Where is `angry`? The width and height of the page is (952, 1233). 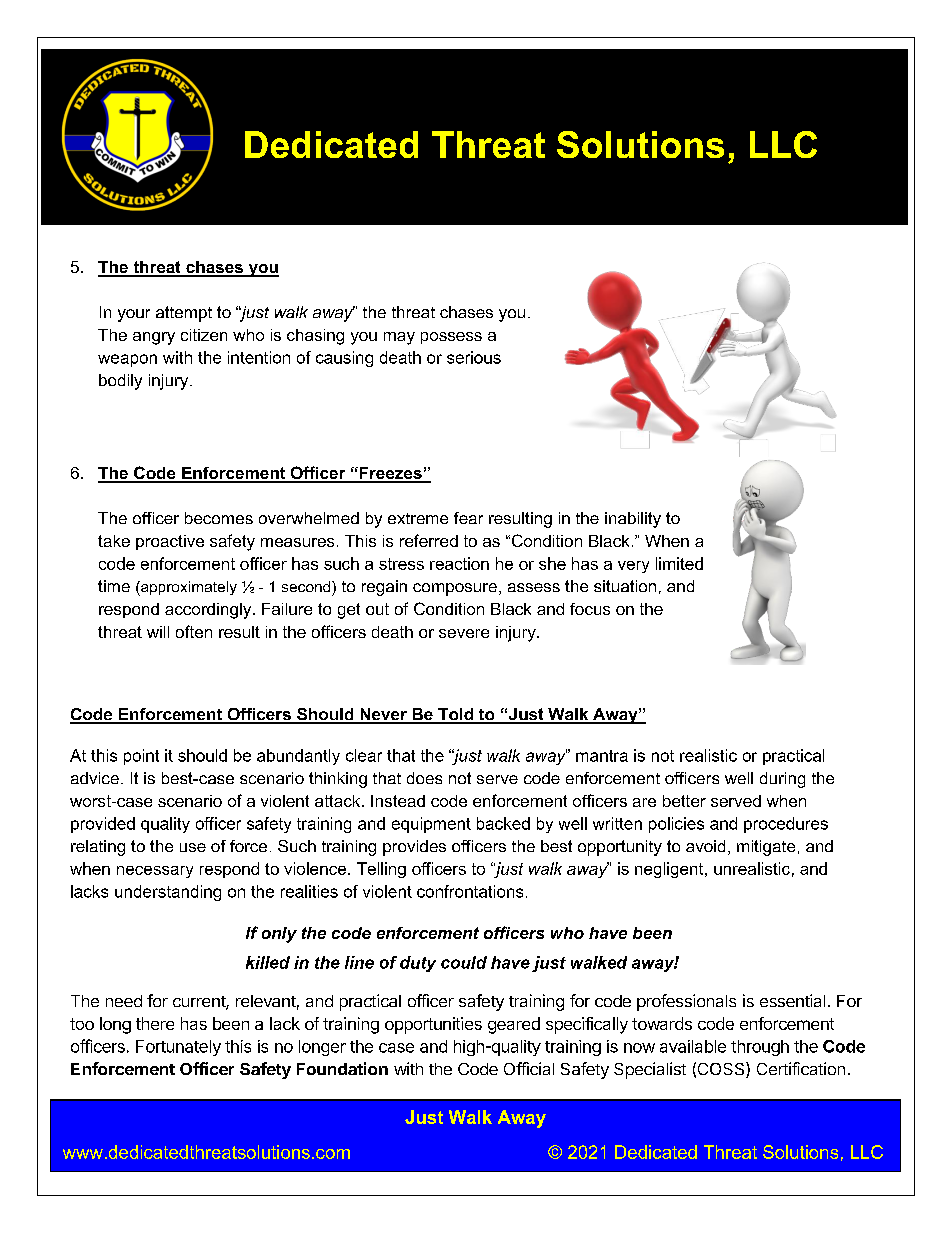 angry is located at coordinates (154, 338).
